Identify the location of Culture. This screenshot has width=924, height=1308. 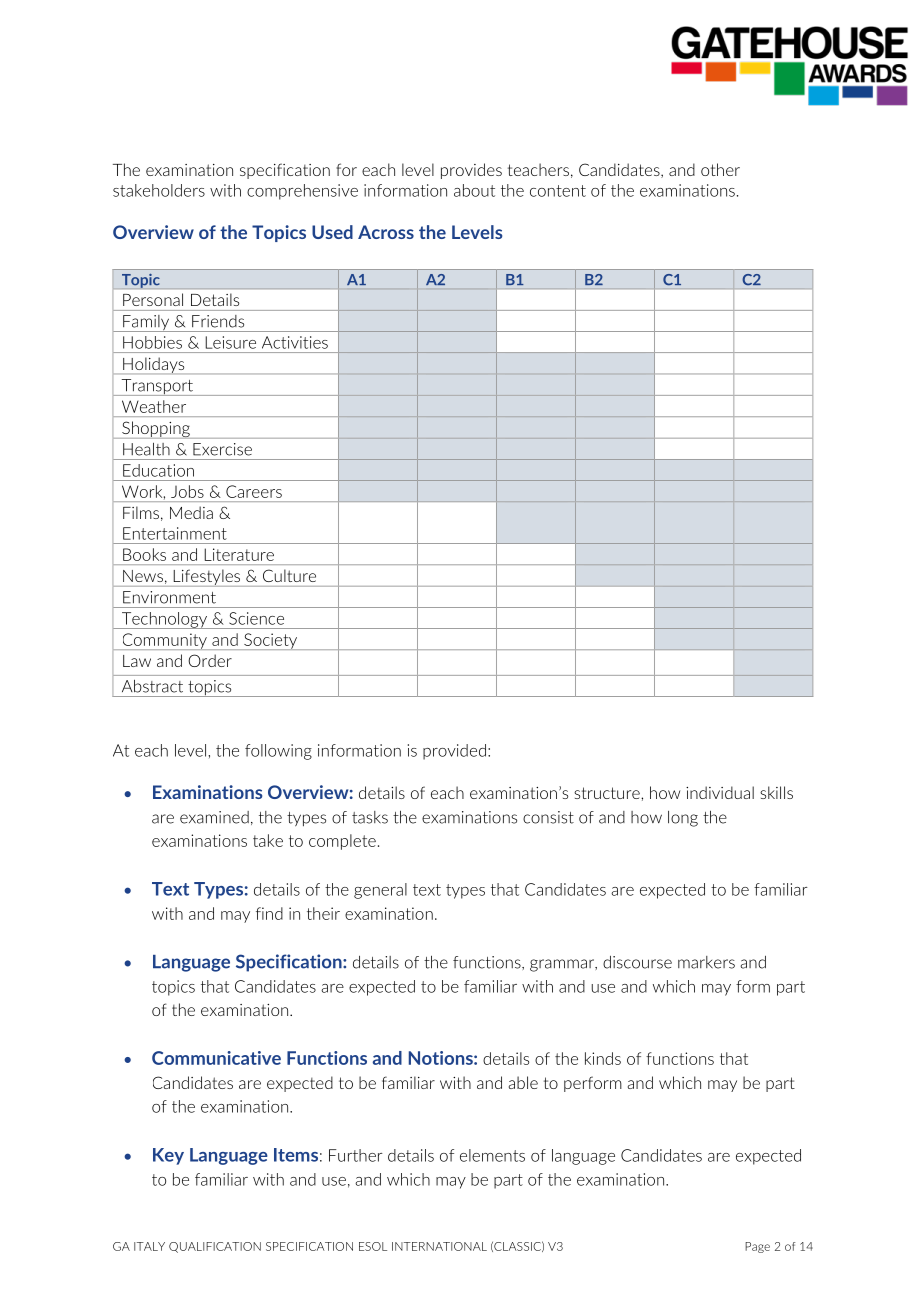
(289, 576).
